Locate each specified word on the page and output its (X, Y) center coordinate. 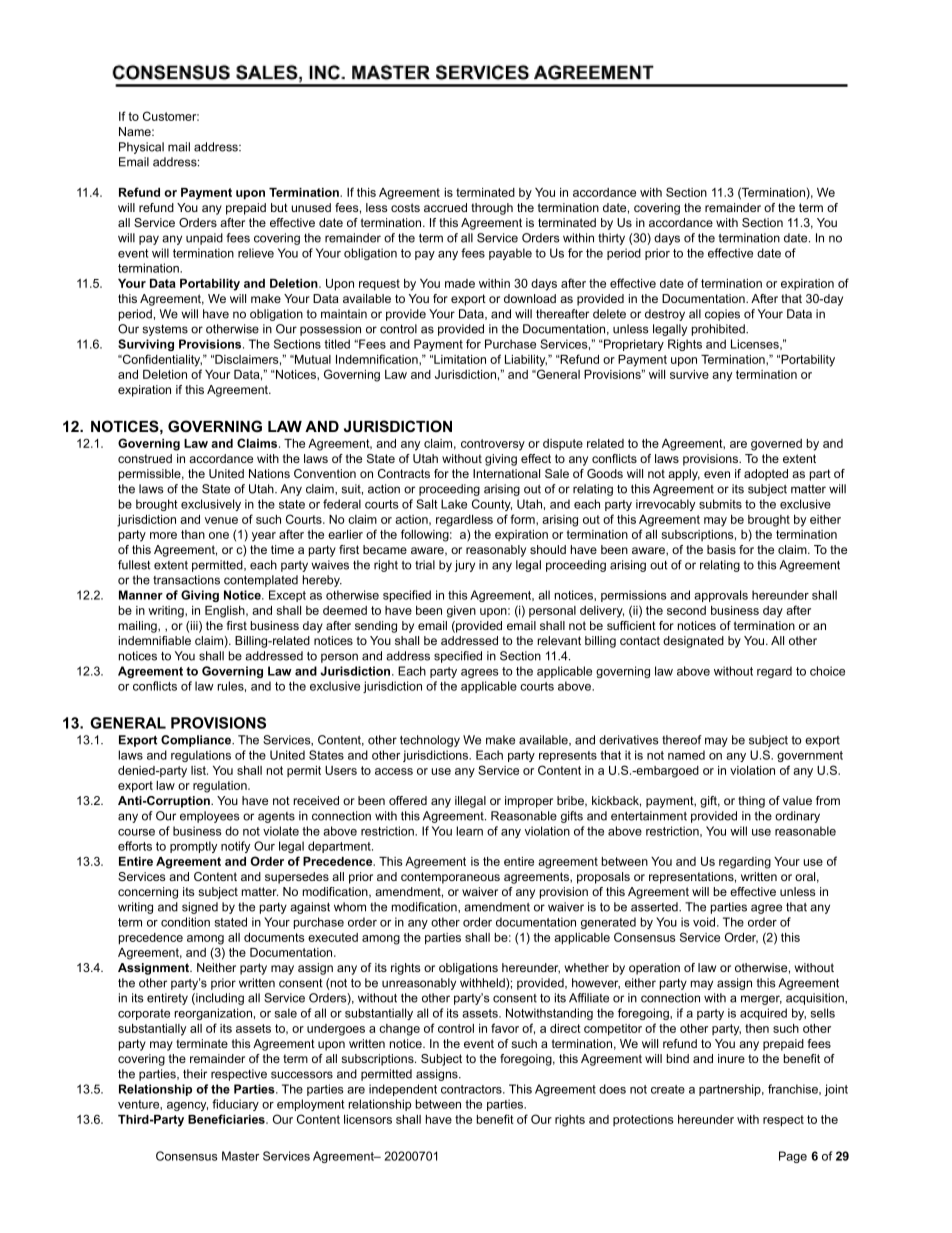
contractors (472, 1089)
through (492, 209)
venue (221, 520)
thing (751, 802)
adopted (766, 475)
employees (210, 817)
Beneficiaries (227, 1119)
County (492, 505)
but (279, 207)
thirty (611, 239)
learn (469, 831)
